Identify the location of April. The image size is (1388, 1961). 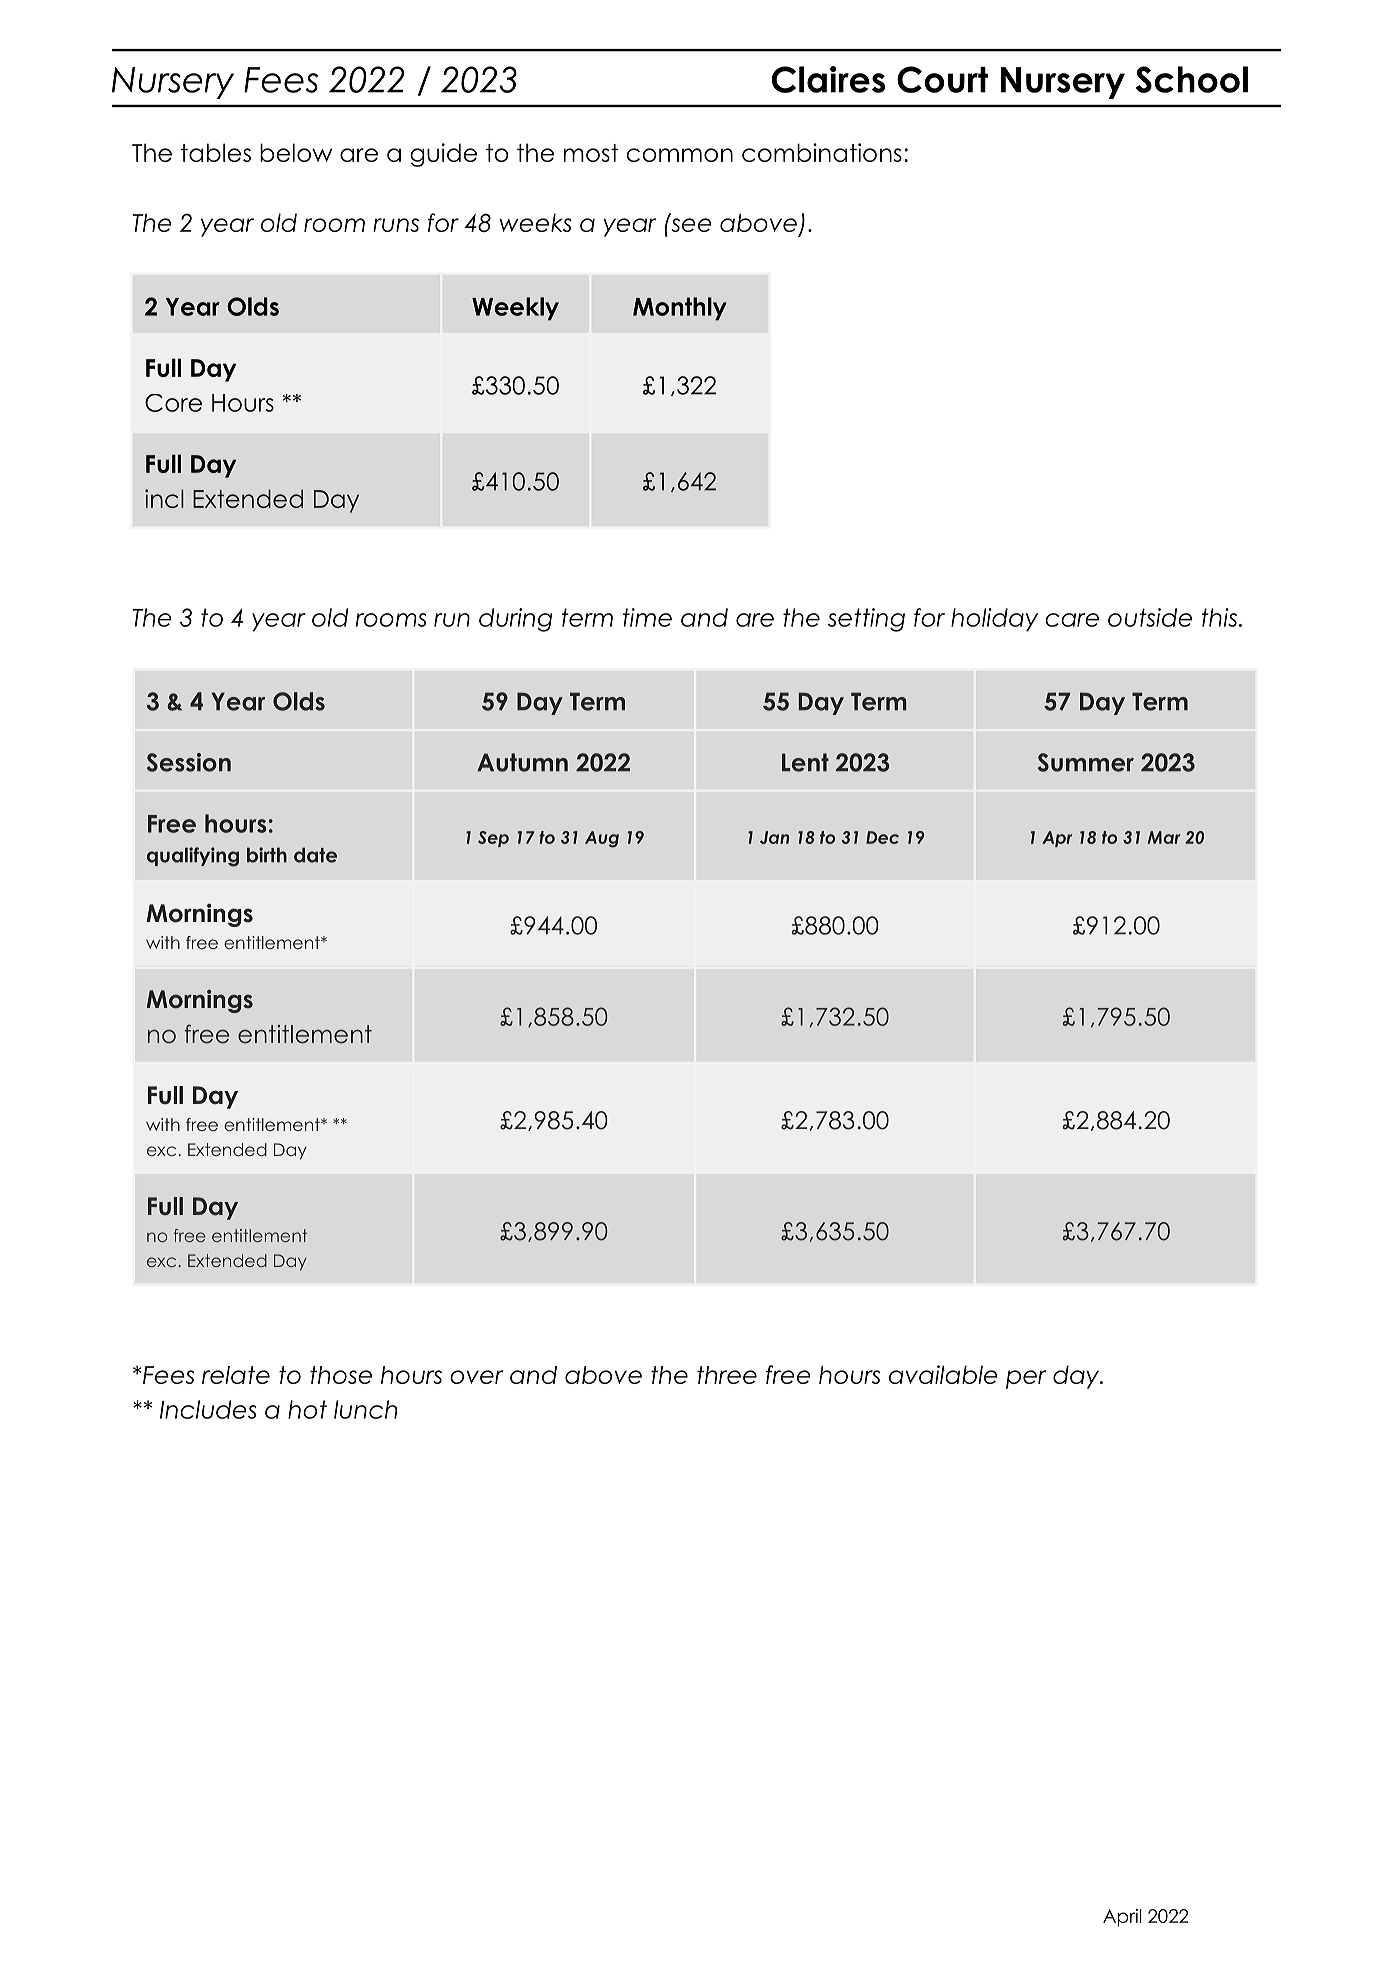
(1122, 1918).
